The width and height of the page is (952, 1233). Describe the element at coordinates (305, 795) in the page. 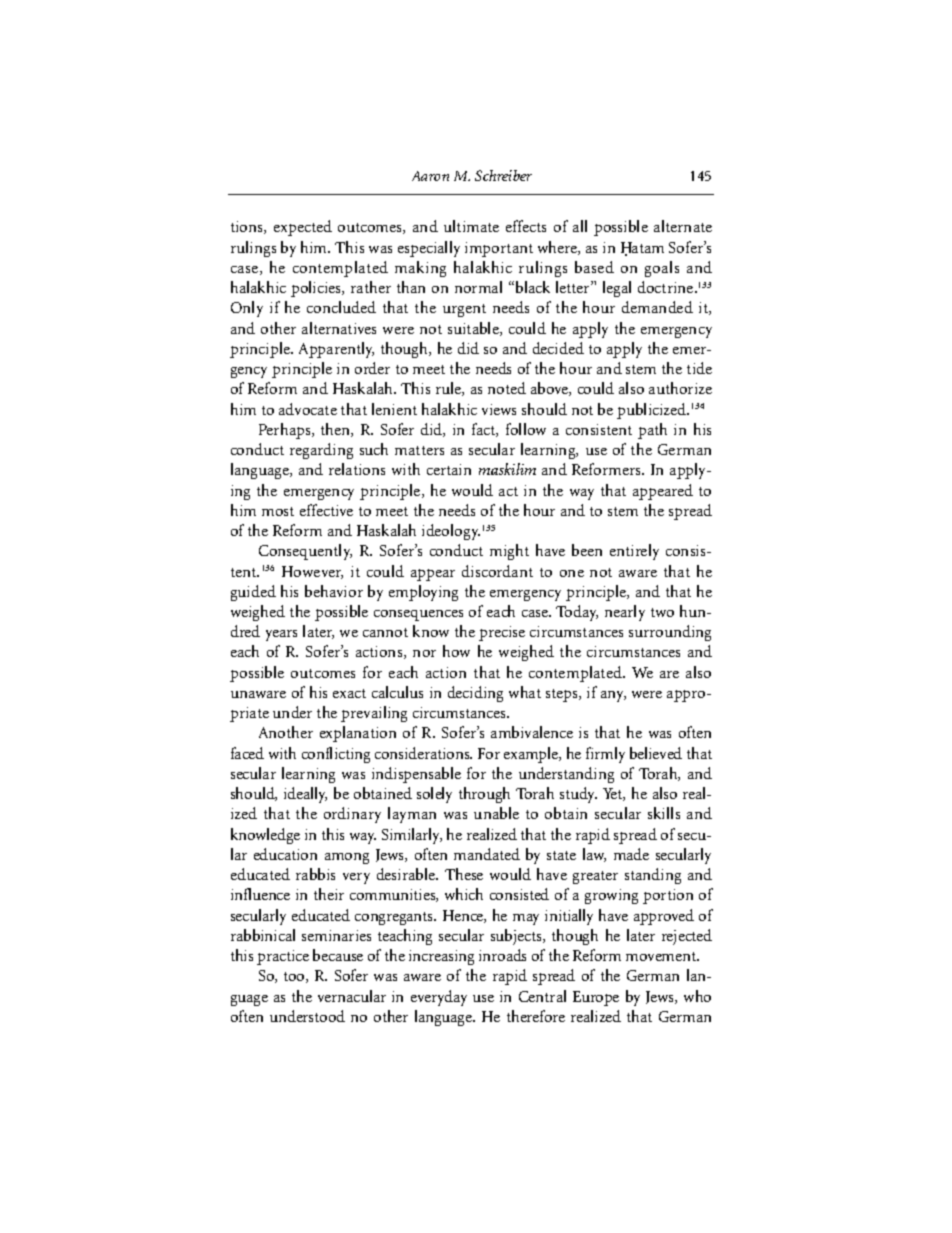

I see `ideally` at that location.
